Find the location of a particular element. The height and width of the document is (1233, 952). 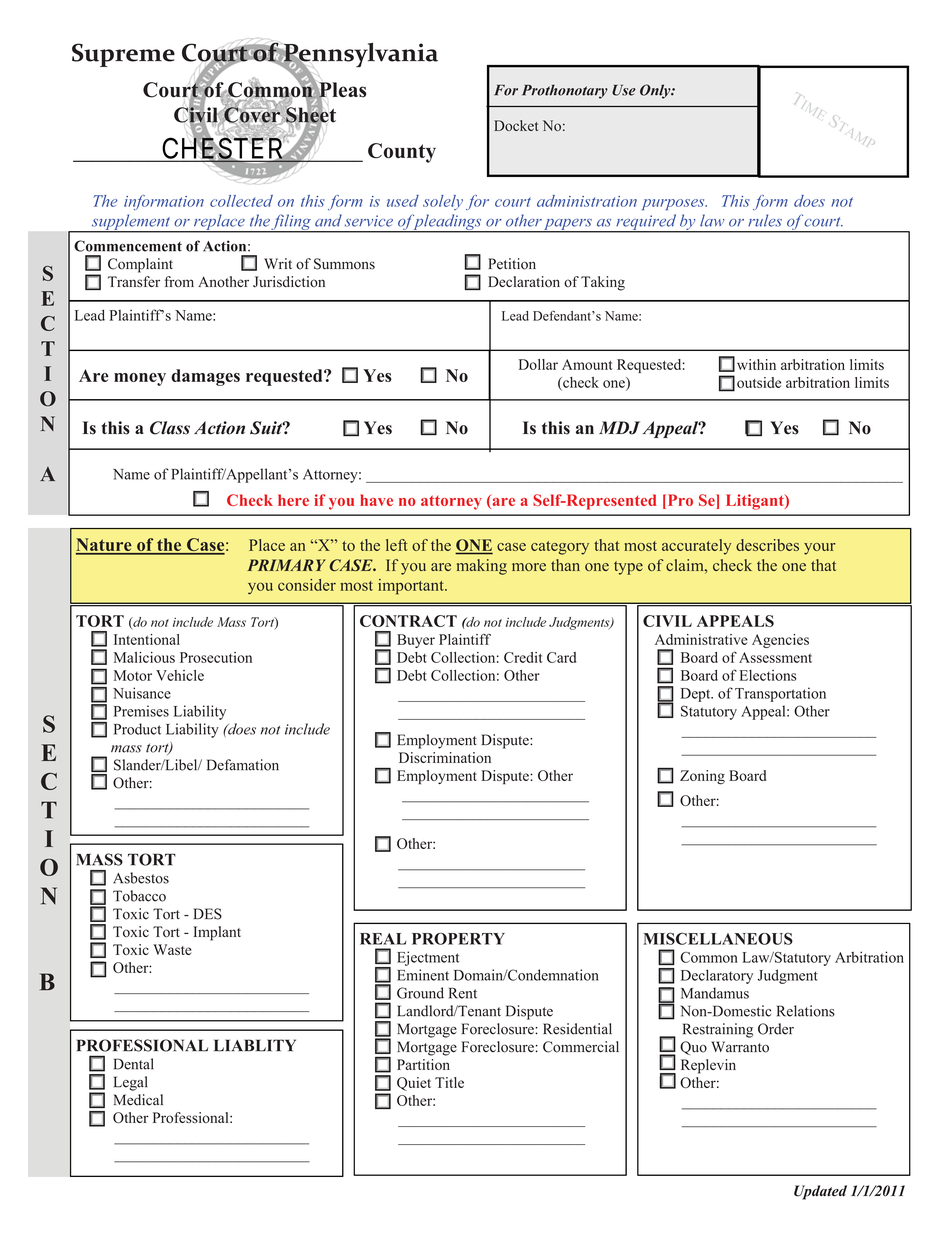

PROPERTY is located at coordinates (458, 939).
